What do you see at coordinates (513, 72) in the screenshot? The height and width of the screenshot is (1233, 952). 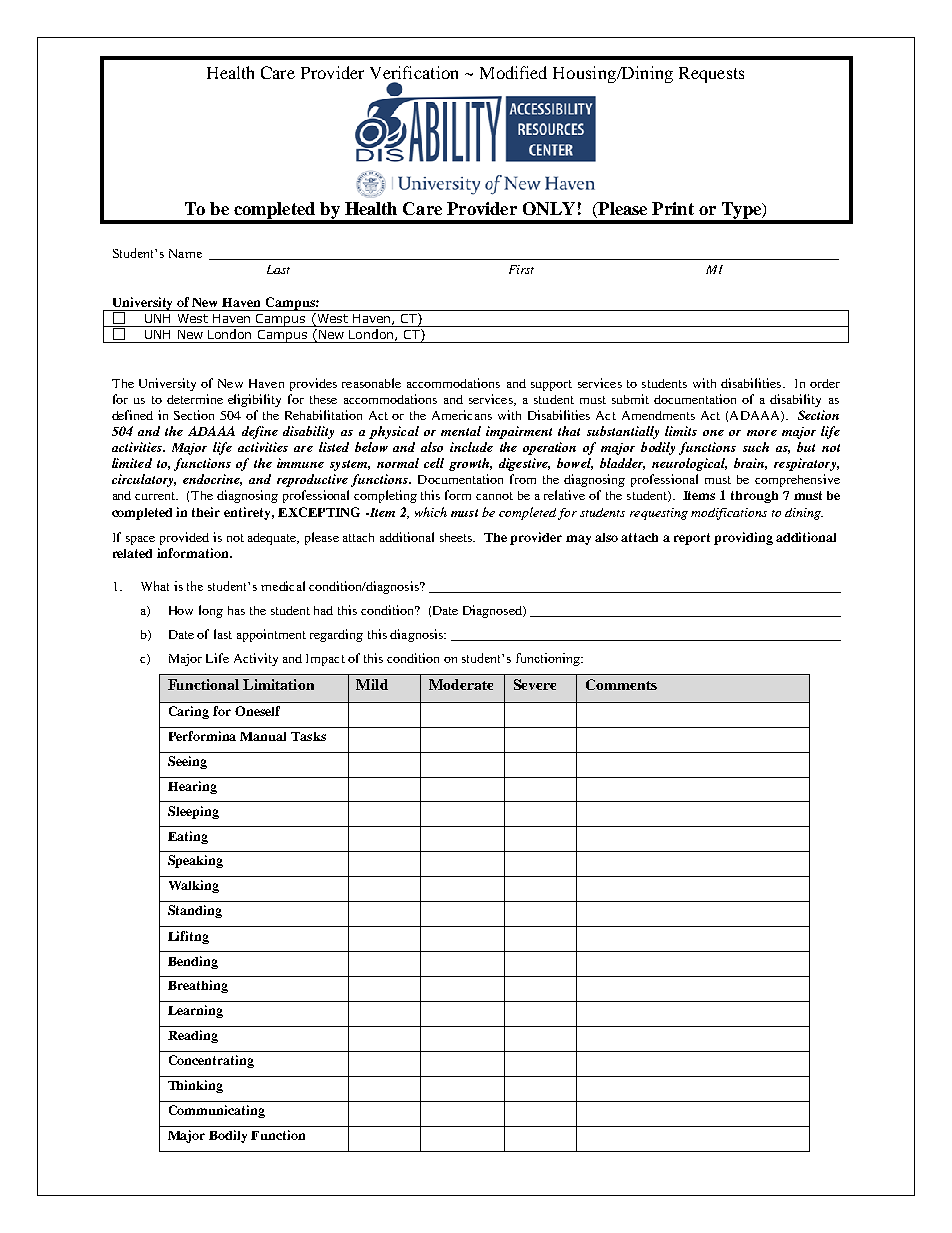 I see `Modified` at bounding box center [513, 72].
